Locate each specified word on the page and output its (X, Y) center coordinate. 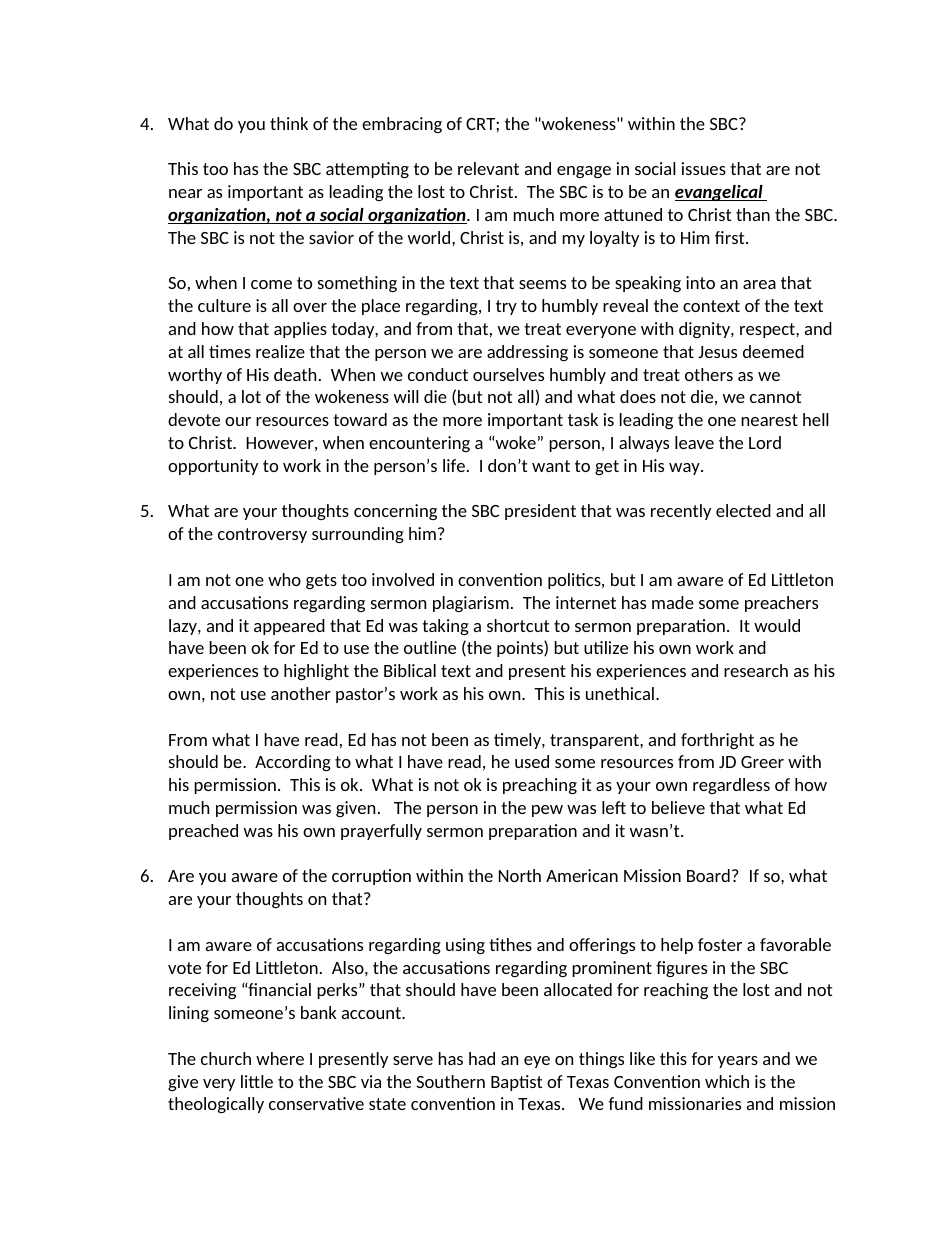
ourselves (508, 374)
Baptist (516, 1083)
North (520, 875)
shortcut (518, 625)
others (709, 374)
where (280, 1058)
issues (704, 168)
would (777, 625)
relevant (488, 168)
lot (251, 396)
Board (708, 875)
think (289, 123)
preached (203, 832)
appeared (289, 627)
